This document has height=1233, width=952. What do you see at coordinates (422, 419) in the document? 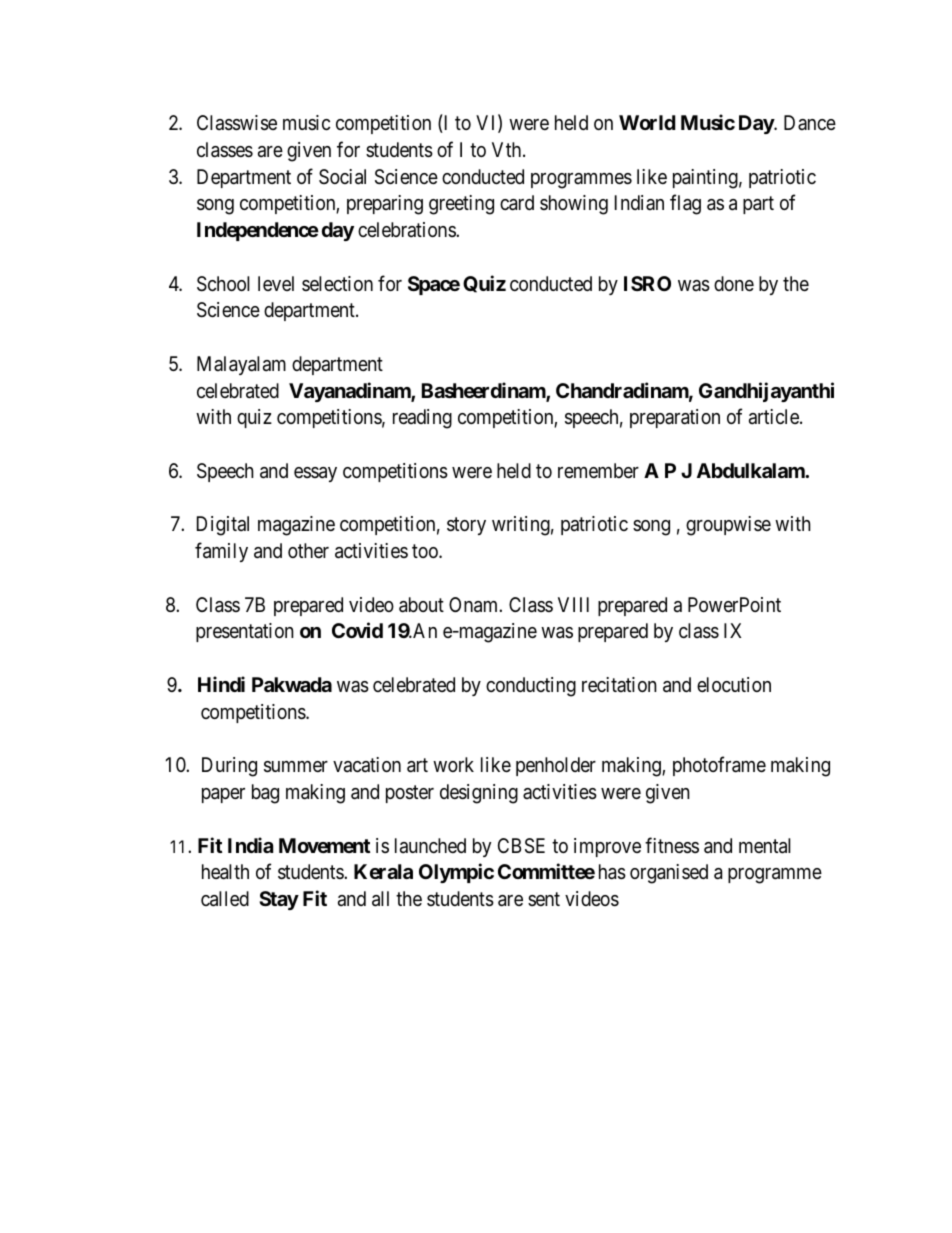
I see `reading` at bounding box center [422, 419].
